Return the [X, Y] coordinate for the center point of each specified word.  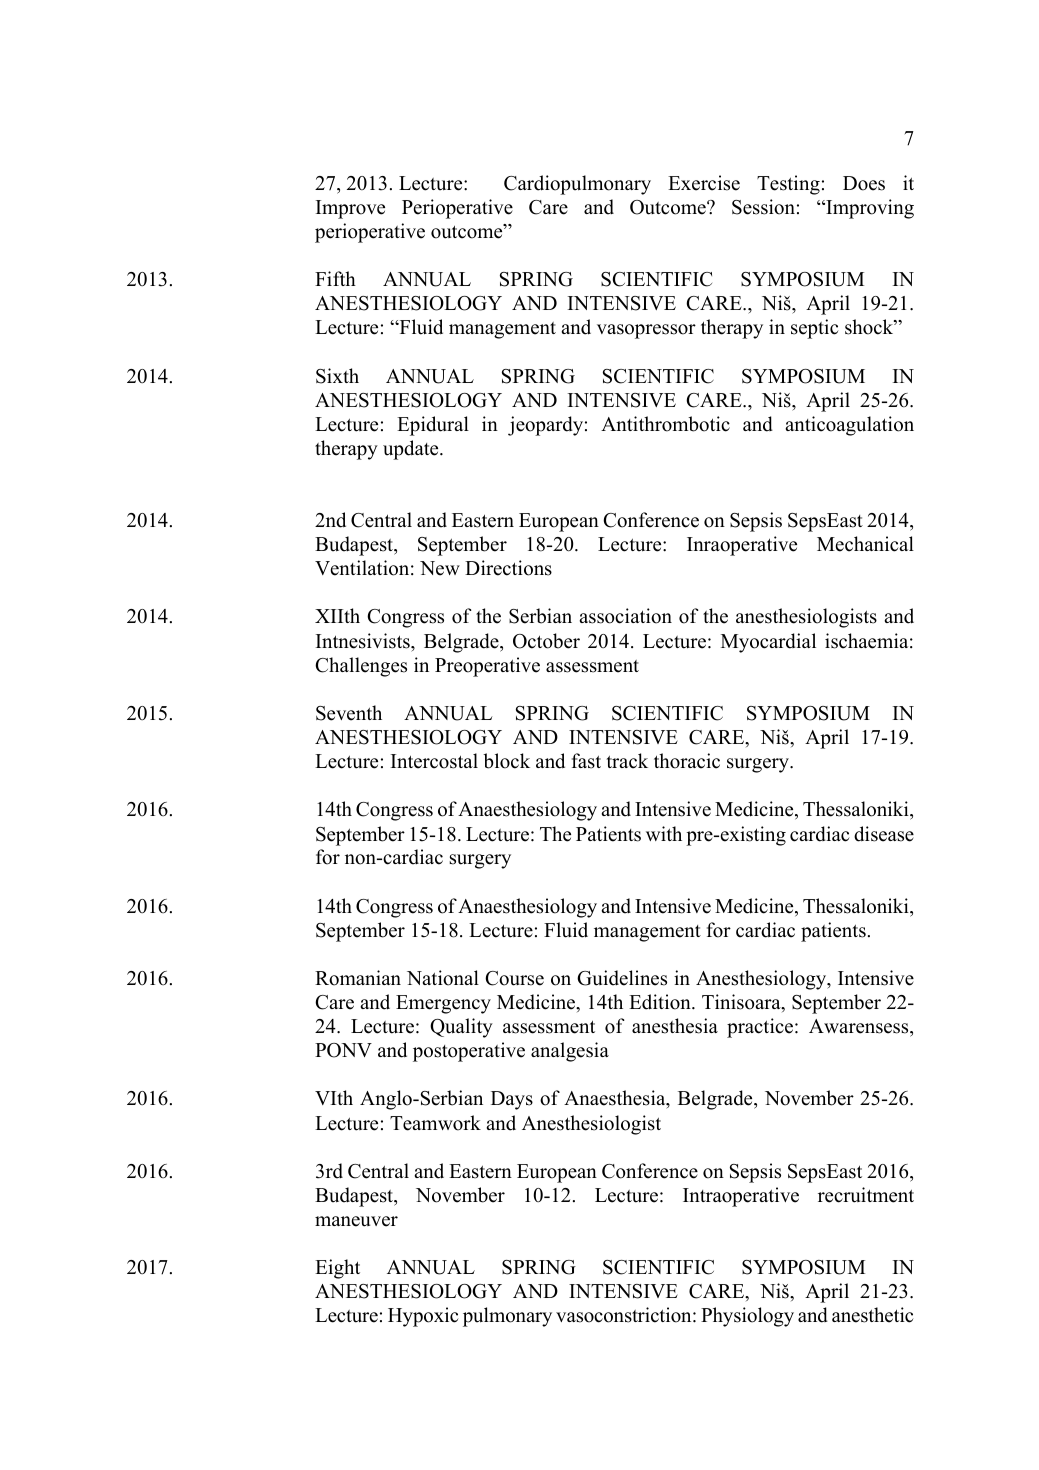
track [627, 761]
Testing [788, 185]
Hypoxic [423, 1317]
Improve [350, 209]
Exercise [704, 183]
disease [884, 834]
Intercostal [434, 761]
